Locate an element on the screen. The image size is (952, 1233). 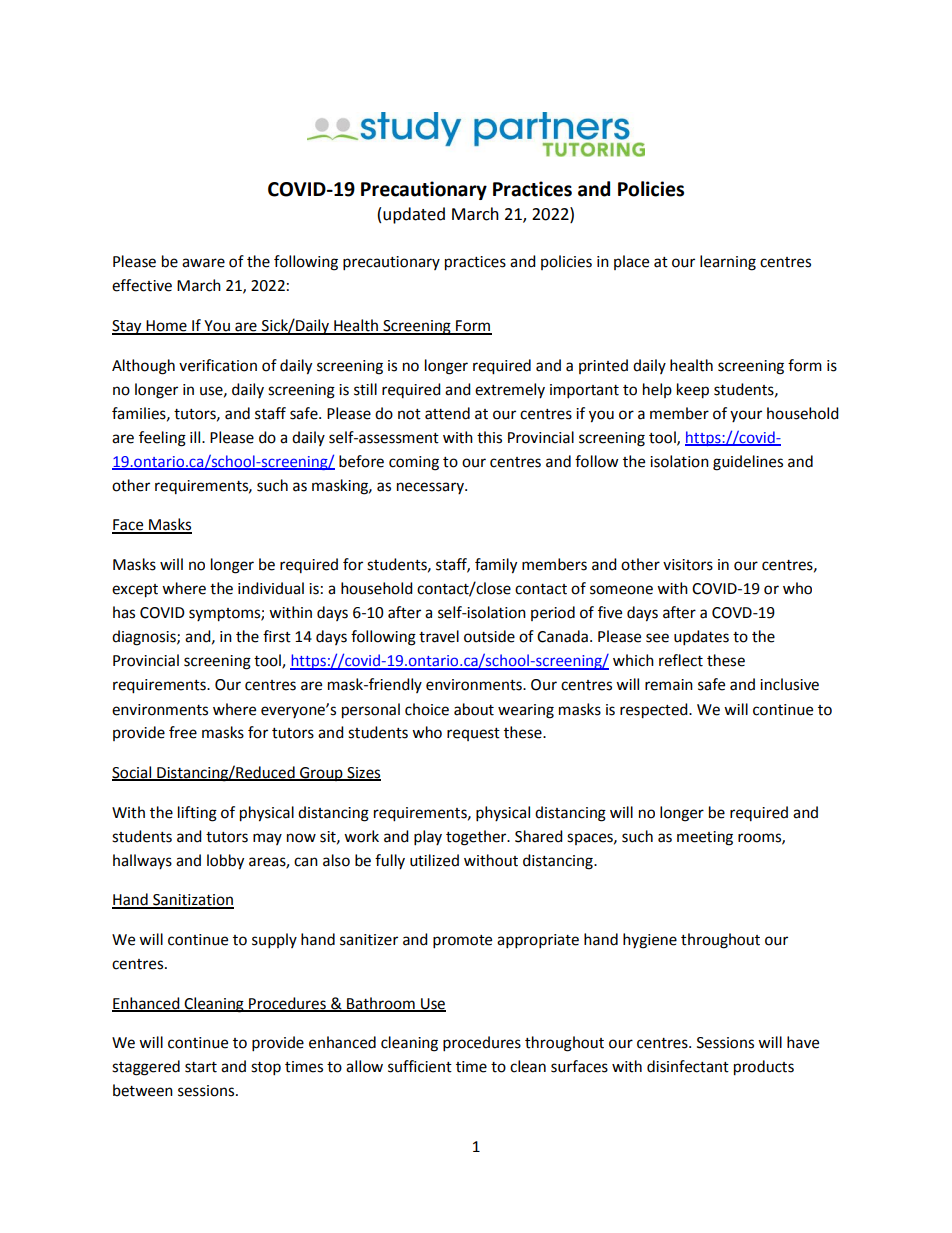
guidelines is located at coordinates (748, 463).
